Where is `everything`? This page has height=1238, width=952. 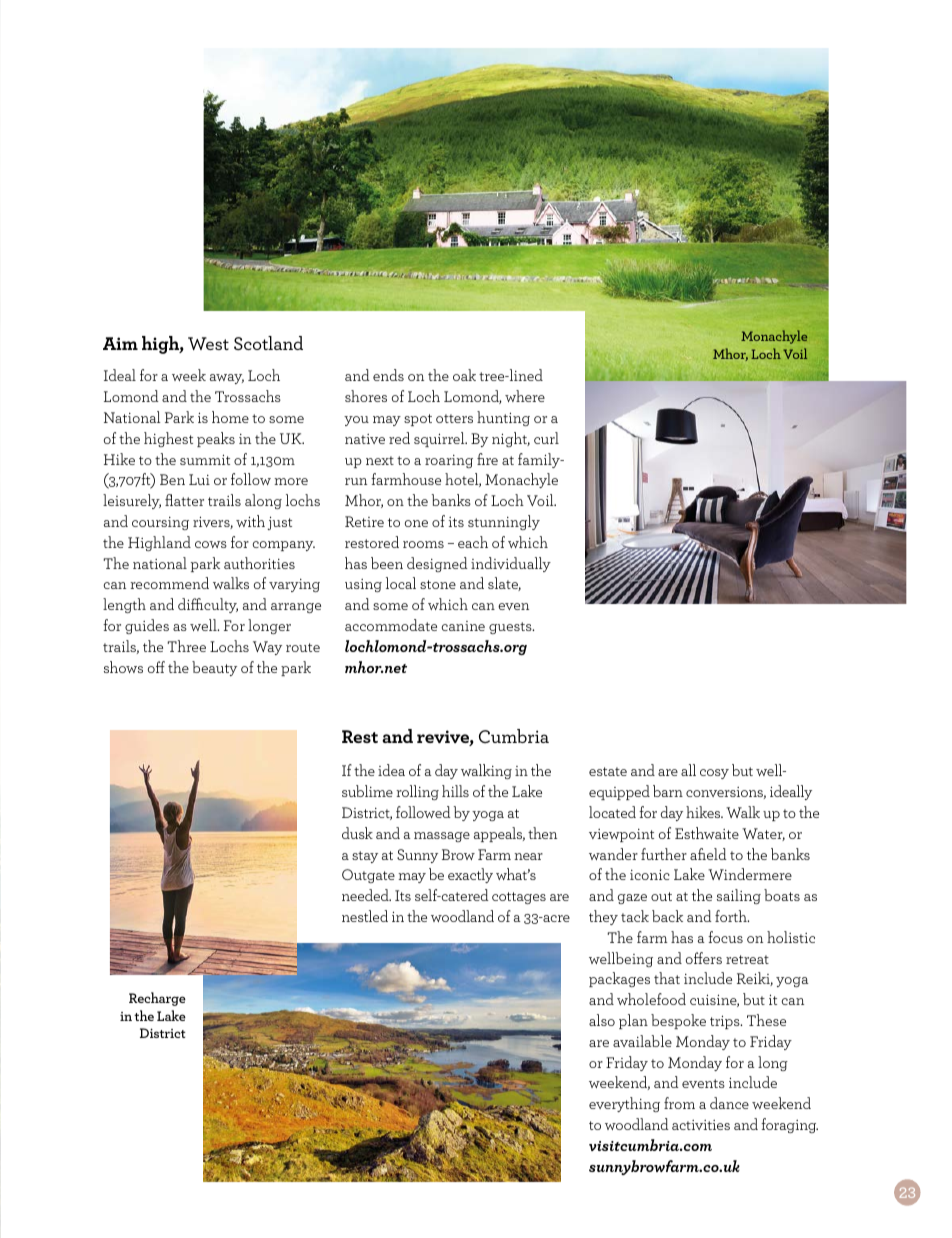 everything is located at coordinates (624, 1104).
